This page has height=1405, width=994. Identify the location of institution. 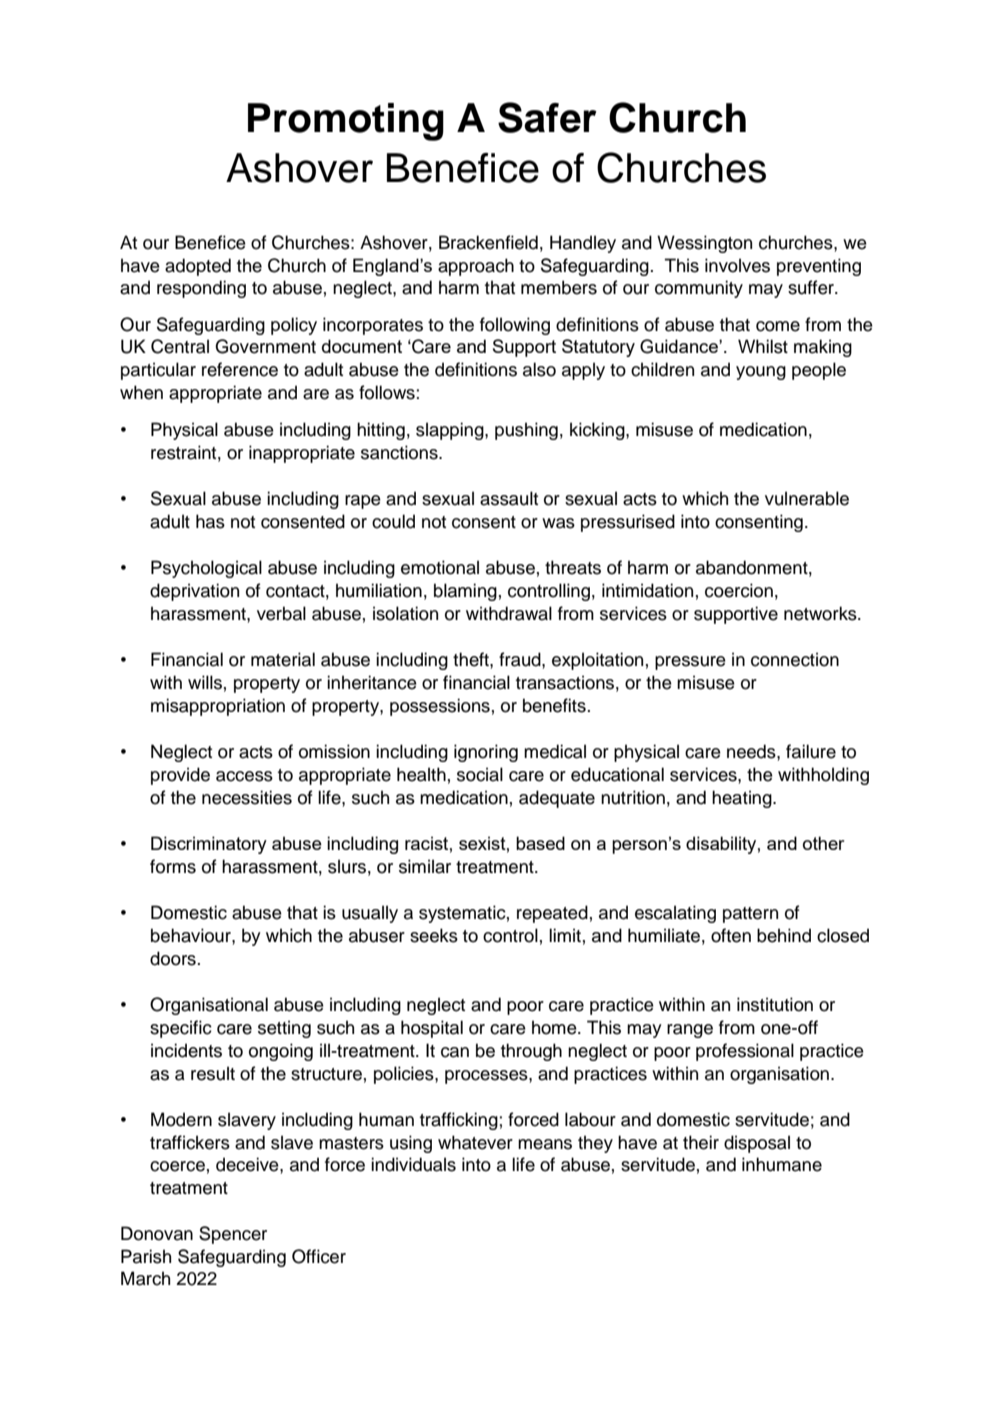
(775, 1004).
